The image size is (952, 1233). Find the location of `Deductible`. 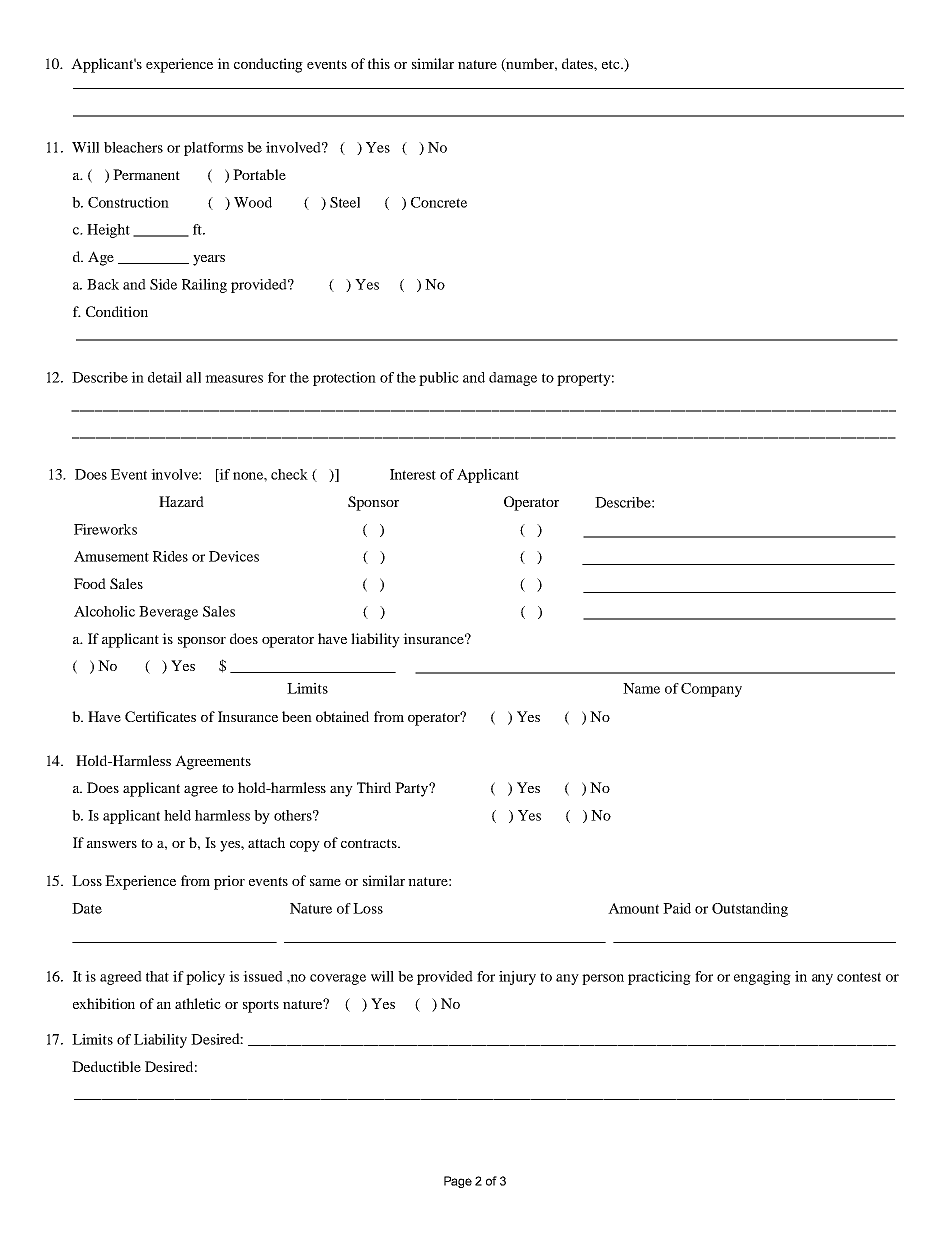

Deductible is located at coordinates (106, 1066).
